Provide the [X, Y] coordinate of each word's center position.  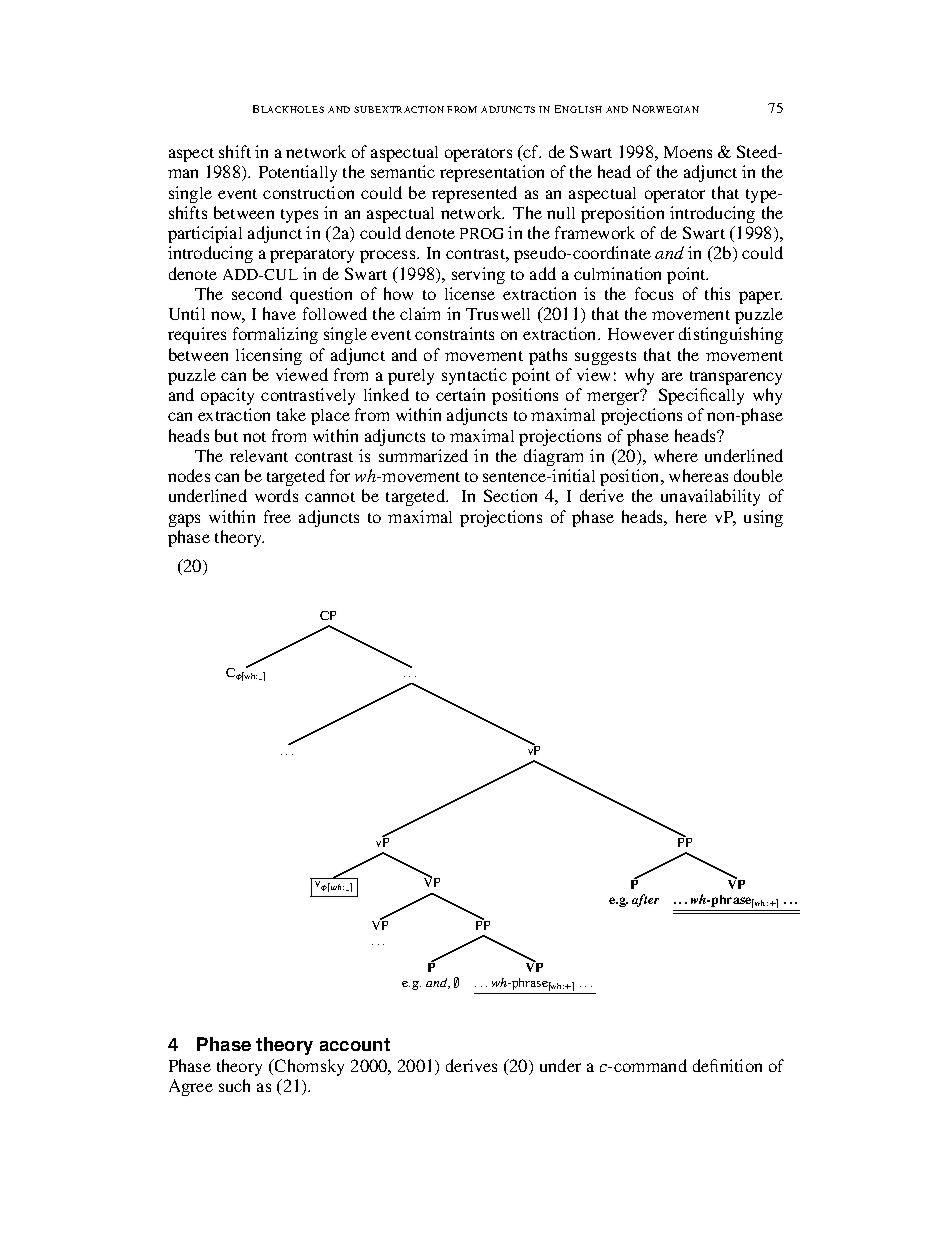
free [277, 516]
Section [510, 495]
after [645, 900]
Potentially [298, 173]
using [763, 518]
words [276, 495]
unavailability [710, 497]
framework [595, 232]
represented [474, 194]
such [234, 1085]
